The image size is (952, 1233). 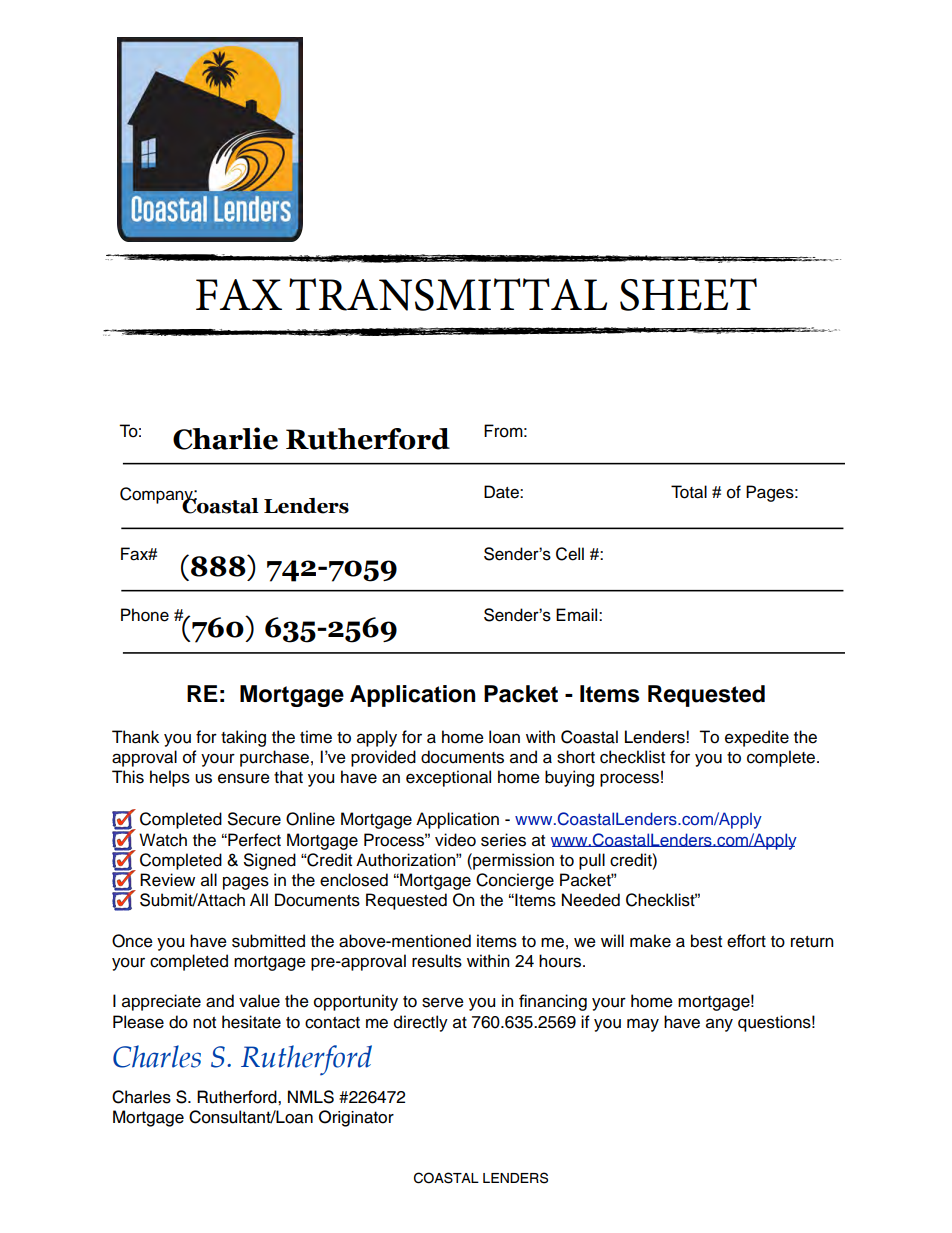 I want to click on exceptional, so click(x=448, y=778).
